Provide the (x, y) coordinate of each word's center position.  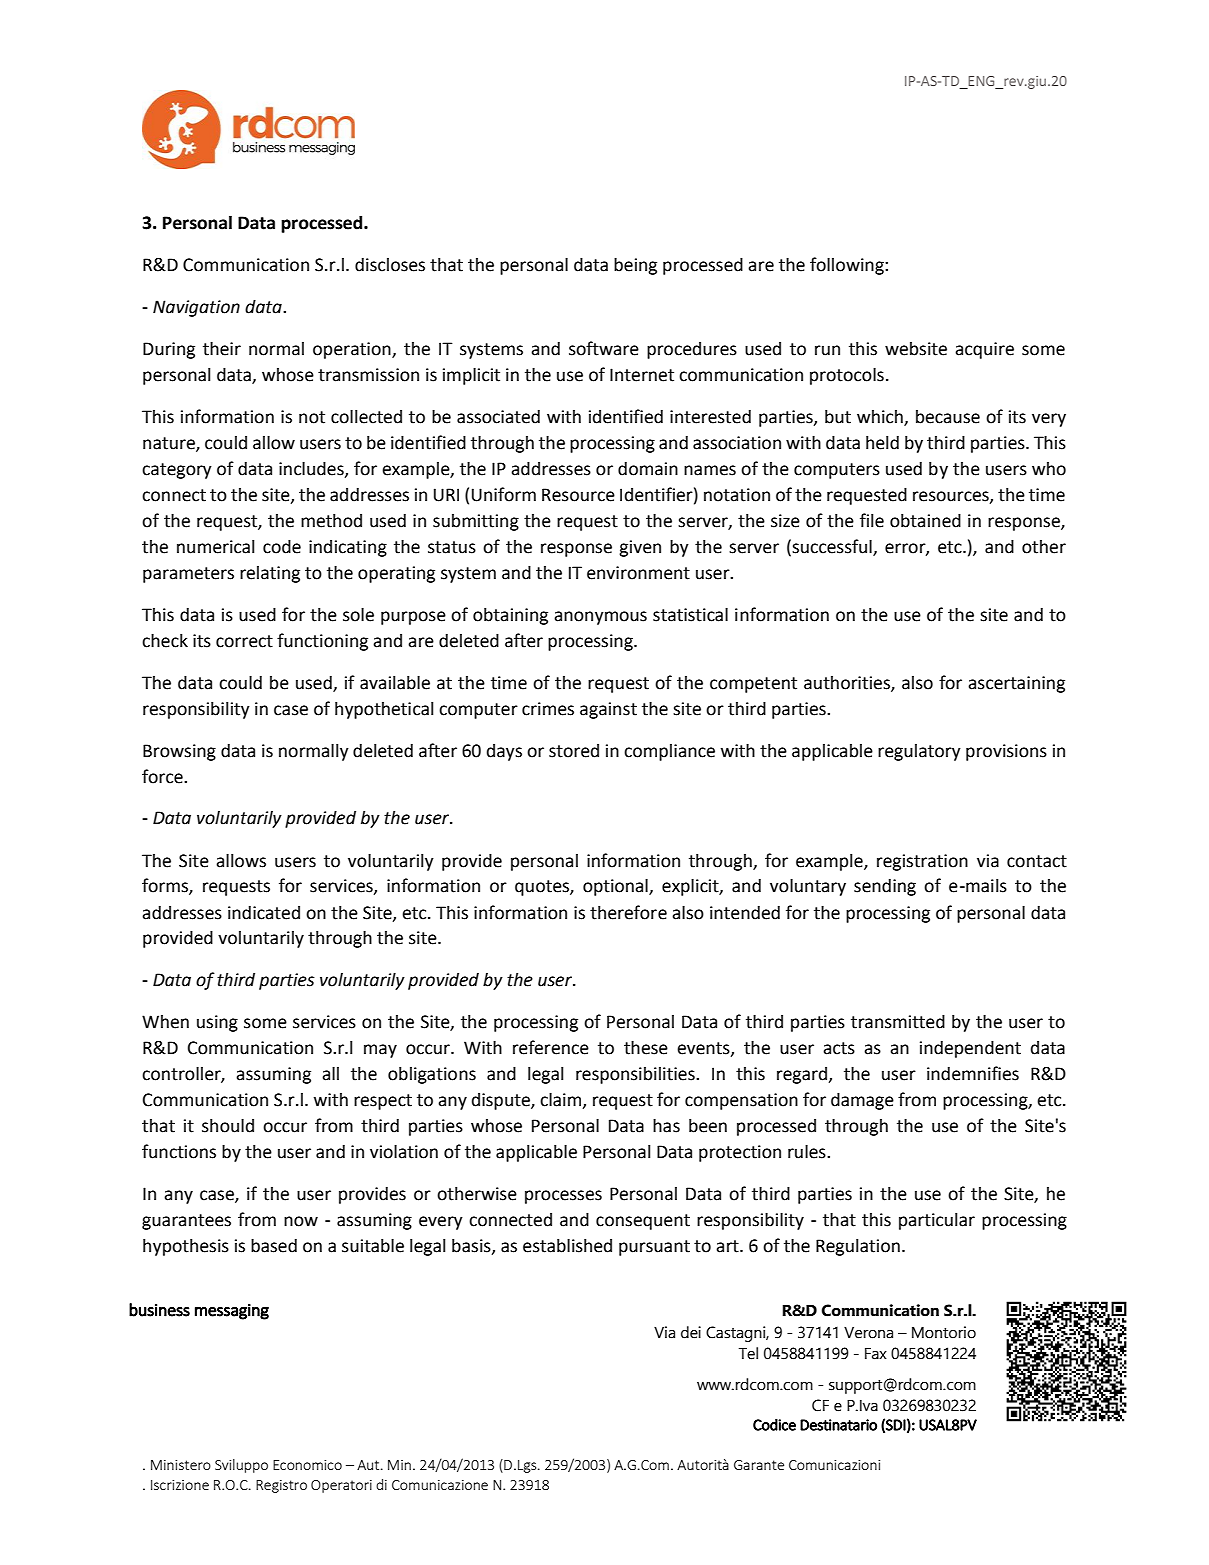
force (163, 776)
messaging (232, 1312)
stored (574, 751)
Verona (868, 1333)
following (848, 266)
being (635, 266)
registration (922, 862)
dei (691, 1332)
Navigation (196, 308)
